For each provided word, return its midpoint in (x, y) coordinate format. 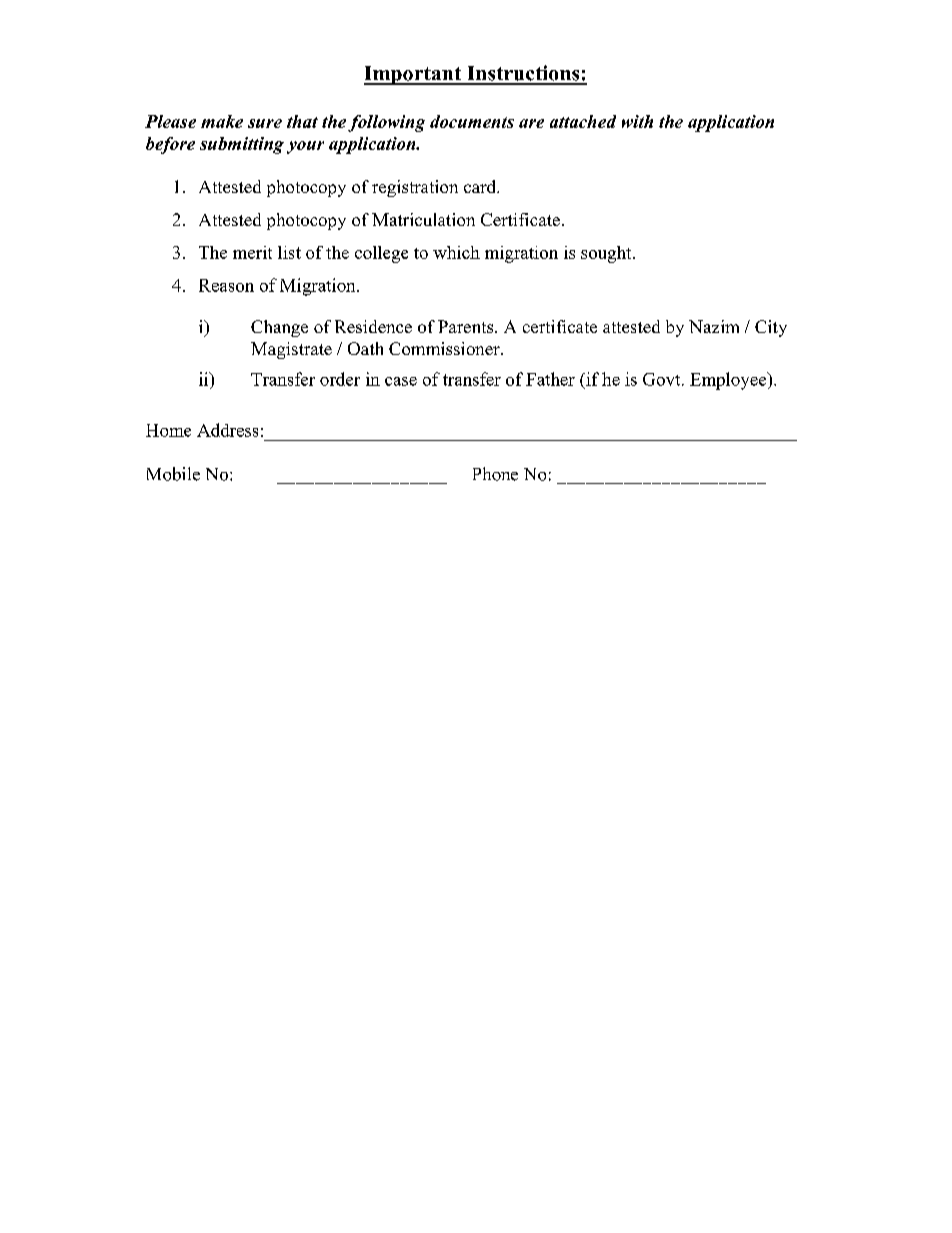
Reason (226, 285)
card (481, 186)
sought (607, 254)
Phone (495, 474)
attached (583, 121)
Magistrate (291, 350)
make (222, 121)
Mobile (173, 474)
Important (414, 75)
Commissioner (445, 348)
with (637, 121)
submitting (242, 145)
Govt (663, 379)
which (456, 252)
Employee (729, 381)
